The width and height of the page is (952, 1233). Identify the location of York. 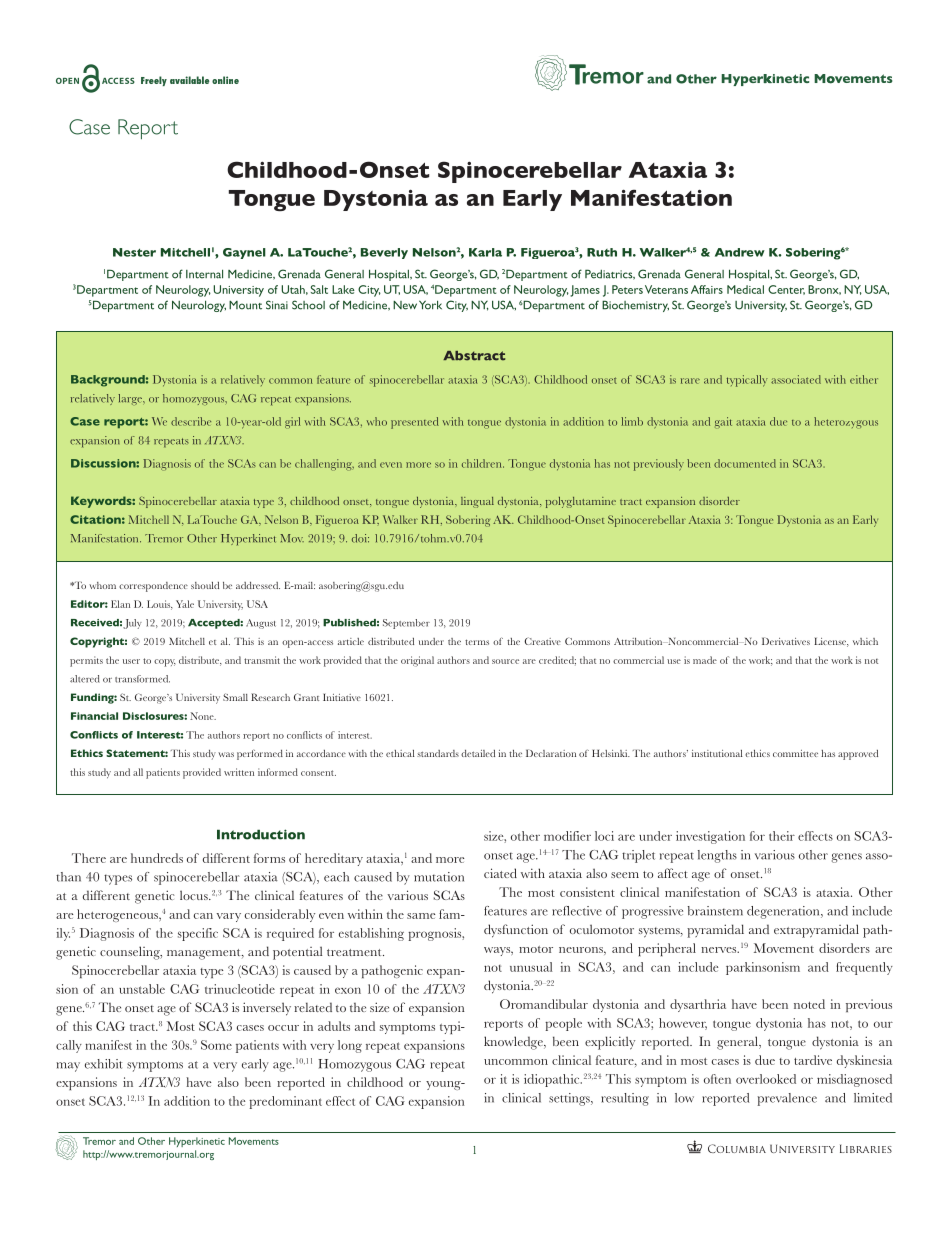
(430, 305).
